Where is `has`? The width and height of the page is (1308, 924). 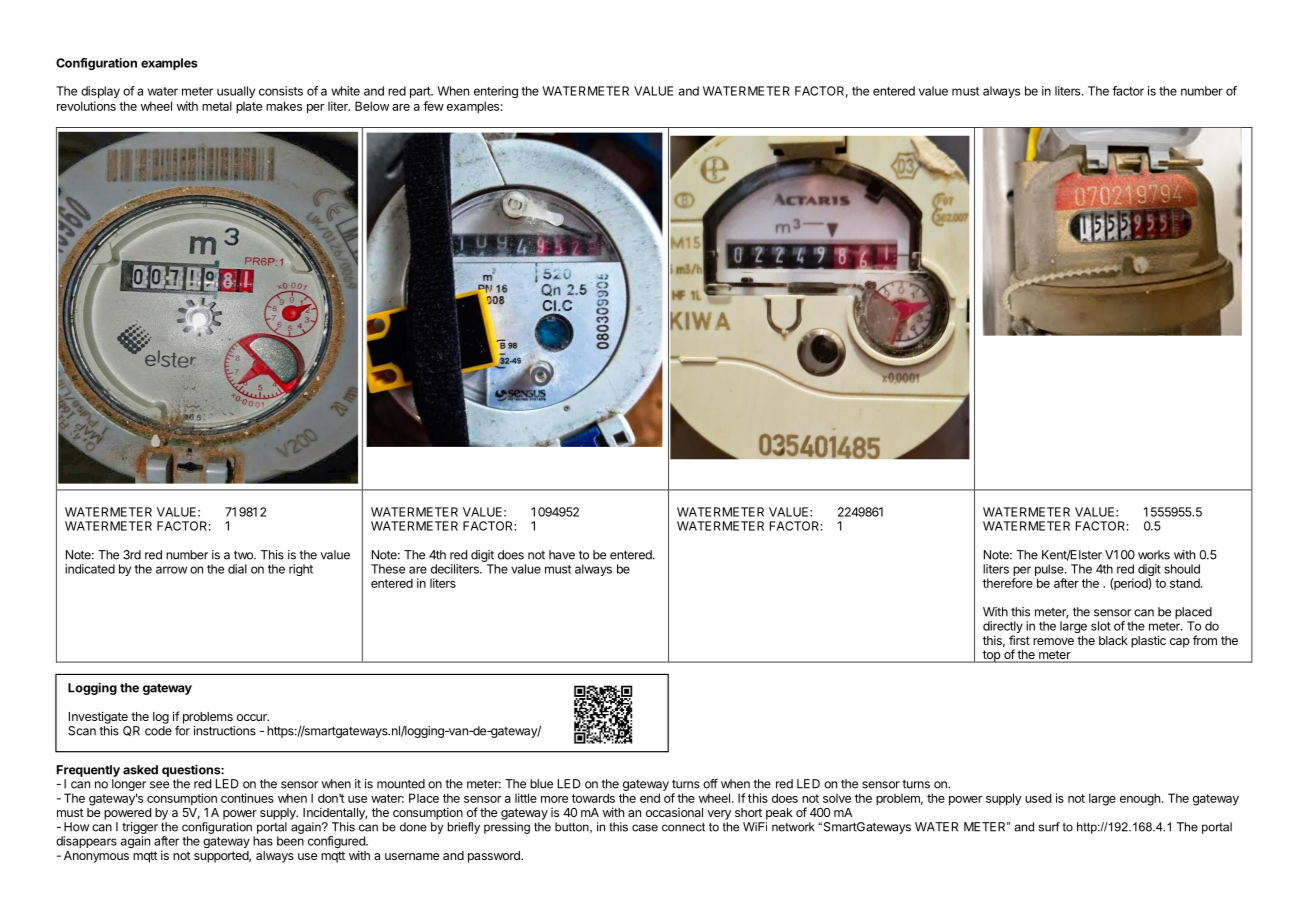
has is located at coordinates (263, 841).
